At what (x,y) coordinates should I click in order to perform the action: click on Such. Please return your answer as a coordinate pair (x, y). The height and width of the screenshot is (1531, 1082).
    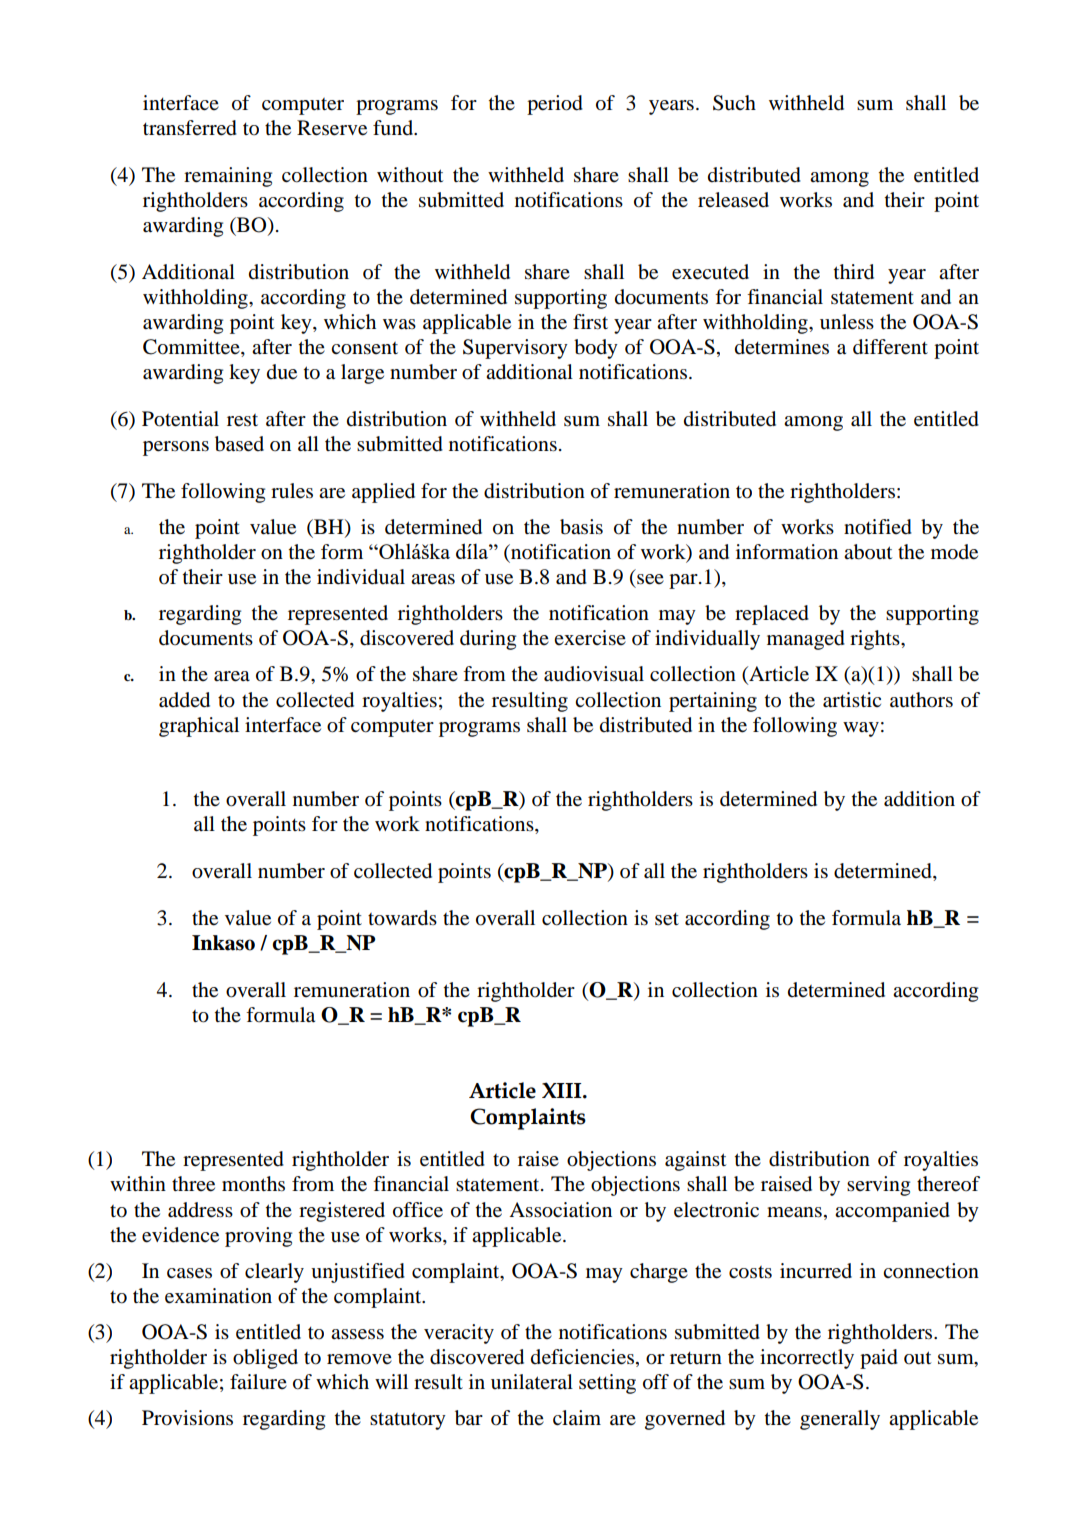
    Looking at the image, I should click on (734, 103).
